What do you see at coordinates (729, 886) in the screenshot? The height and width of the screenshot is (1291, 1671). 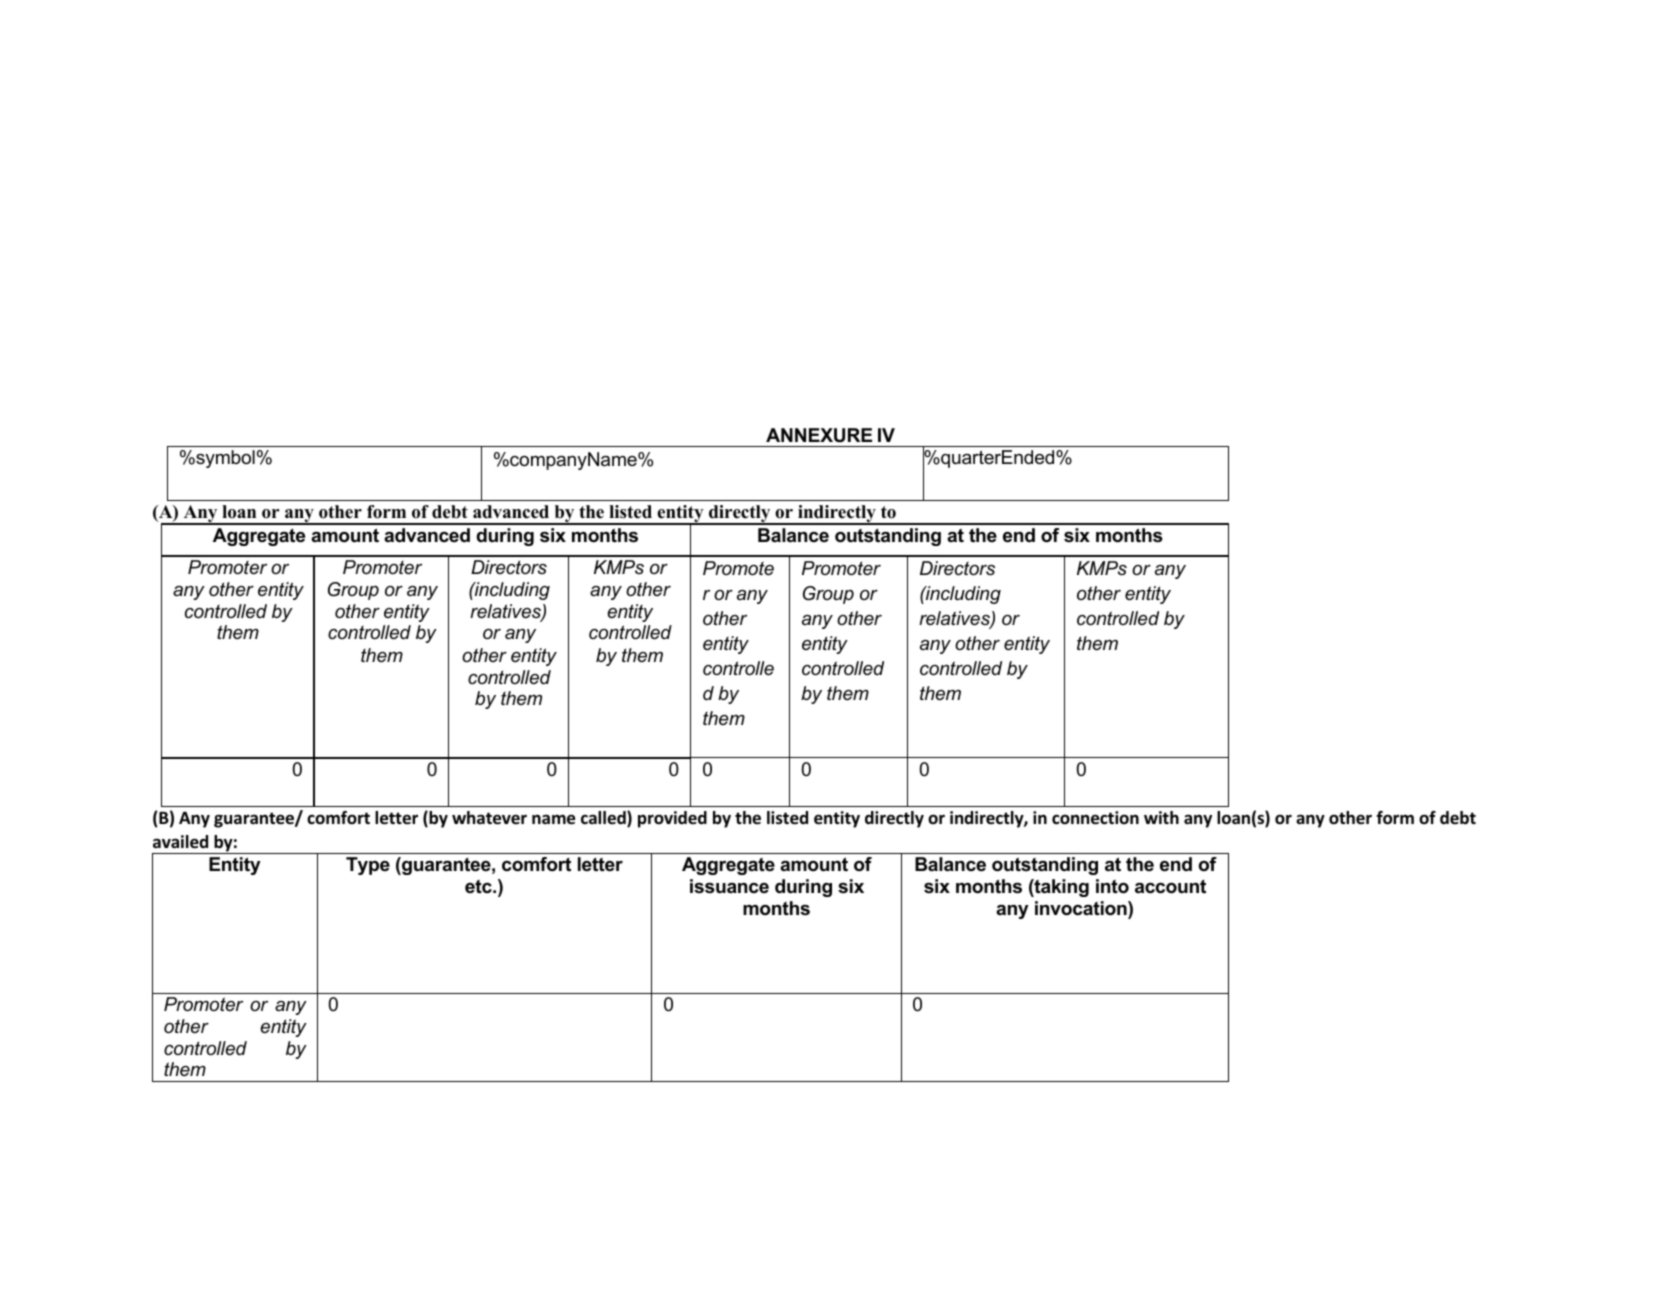 I see `issuance` at bounding box center [729, 886].
